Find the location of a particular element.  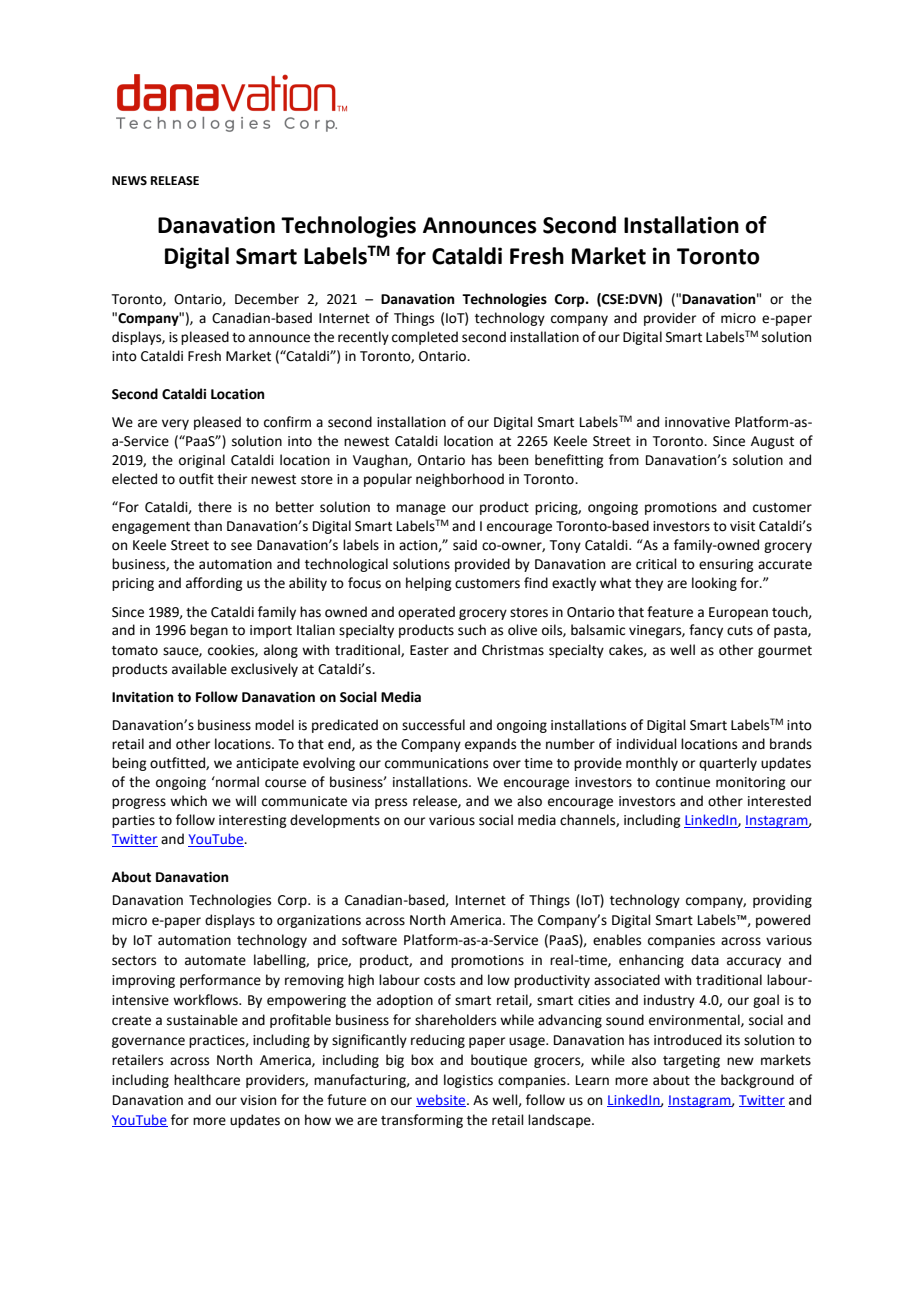

completed is located at coordinates (425, 338).
